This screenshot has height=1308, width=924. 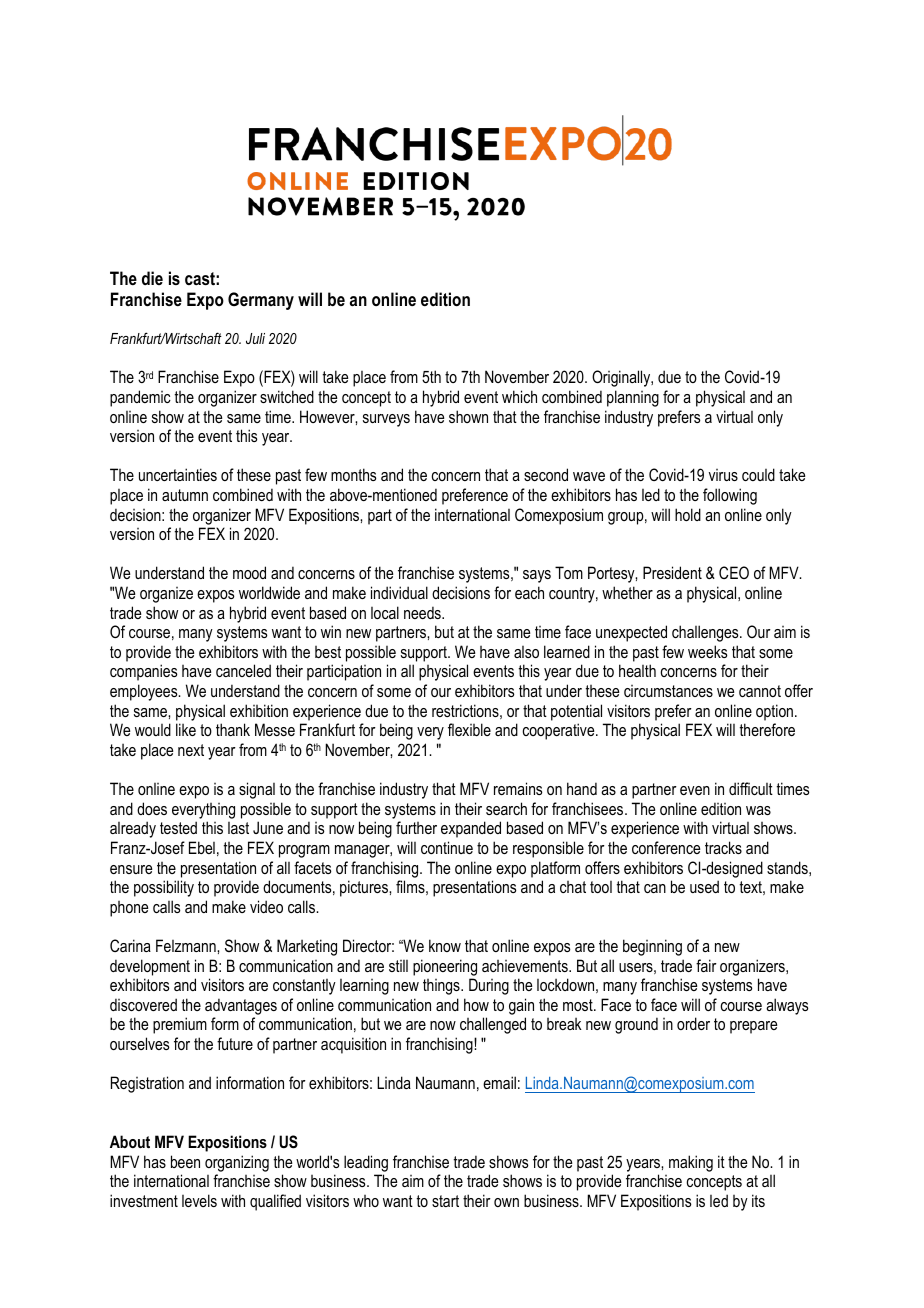 I want to click on continue, so click(x=447, y=847).
